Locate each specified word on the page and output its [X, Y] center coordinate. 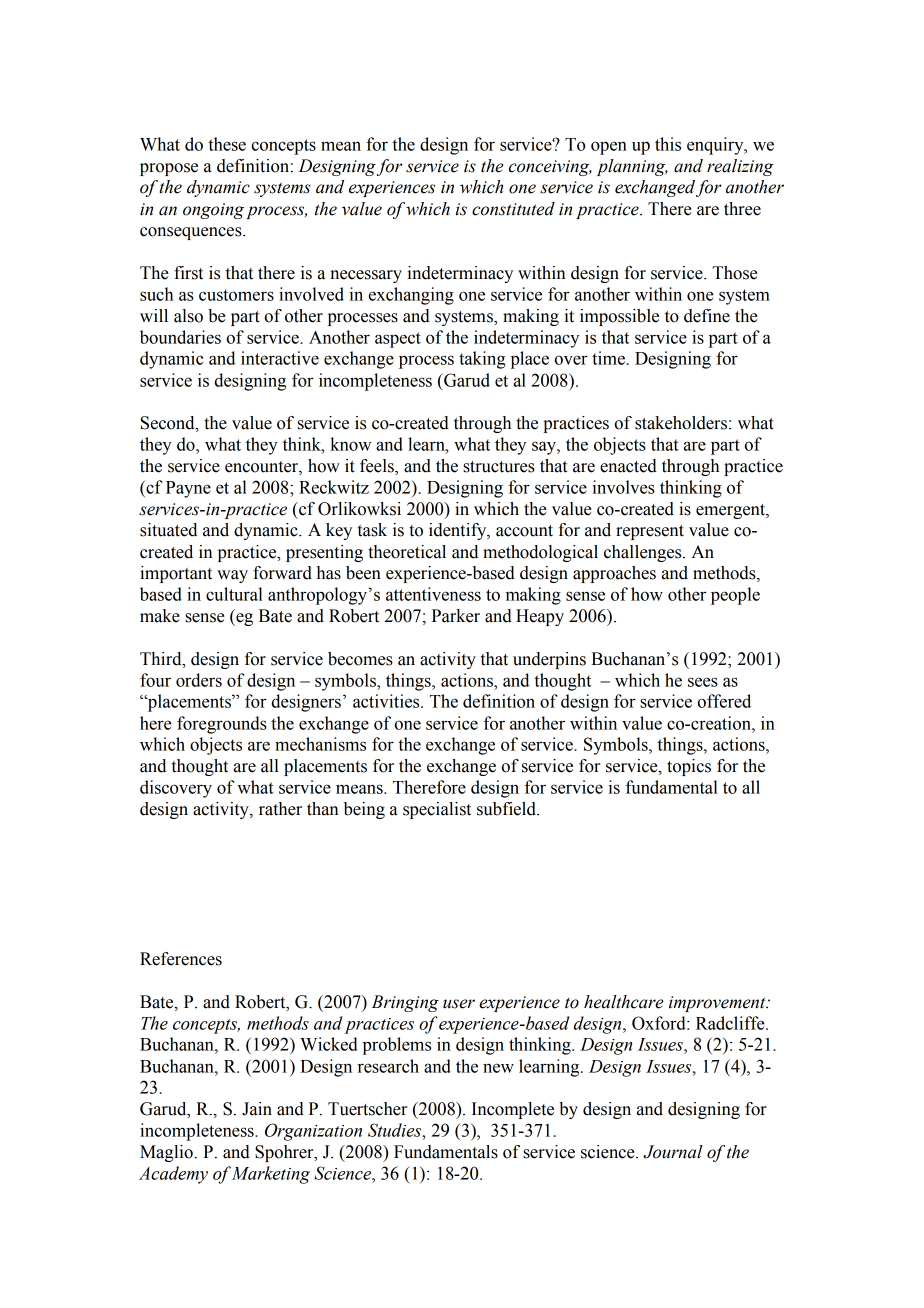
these [227, 144]
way [232, 576]
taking [482, 360]
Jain [257, 1109]
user [459, 1004]
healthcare [623, 1002]
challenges [644, 553]
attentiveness [433, 594]
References [181, 959]
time [608, 358]
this [668, 144]
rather [280, 809]
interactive [280, 358]
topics [689, 767]
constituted [513, 209]
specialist [437, 810]
